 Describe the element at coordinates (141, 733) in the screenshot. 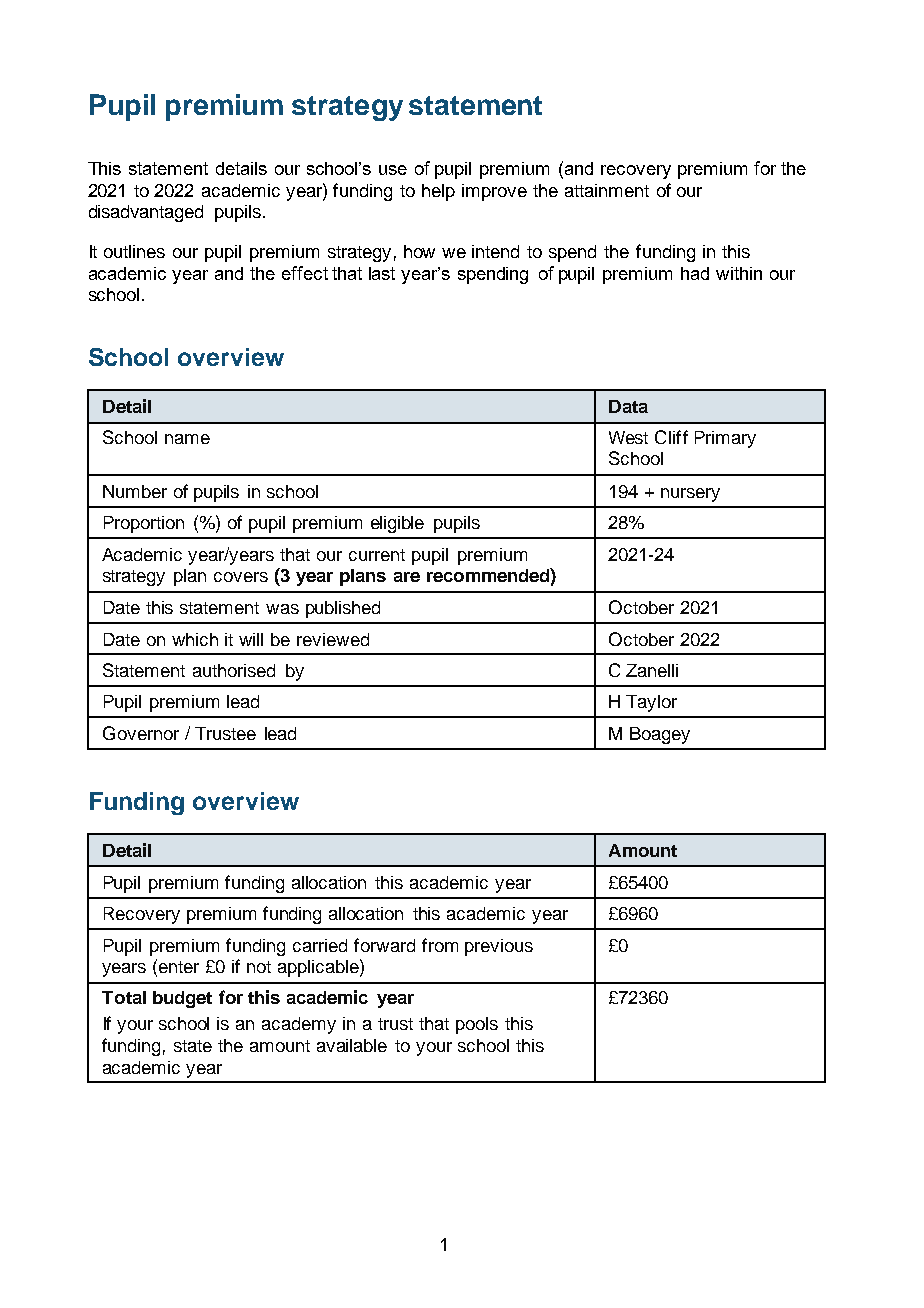

I see `Governor` at that location.
